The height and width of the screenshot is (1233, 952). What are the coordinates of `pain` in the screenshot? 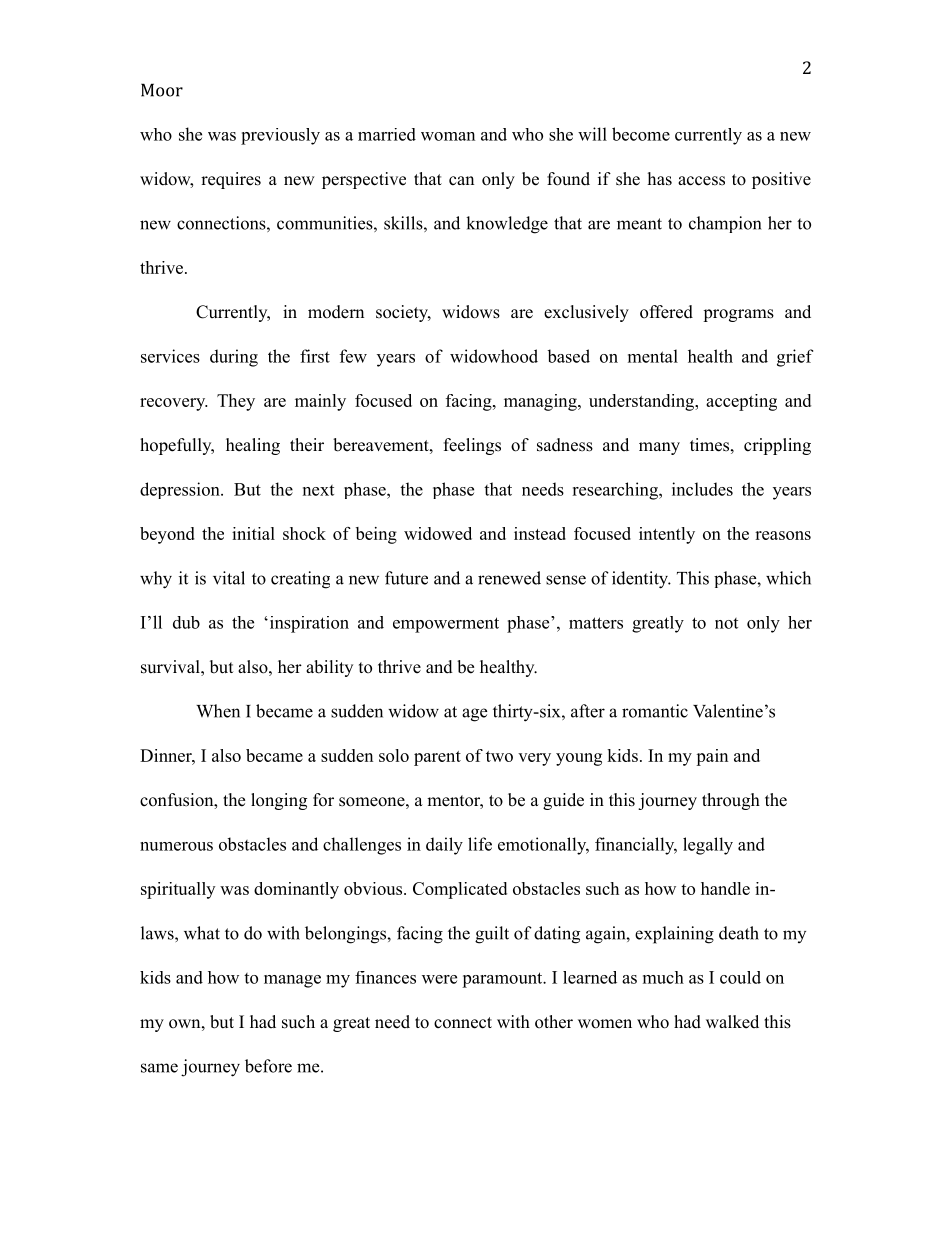 It's located at (712, 757).
